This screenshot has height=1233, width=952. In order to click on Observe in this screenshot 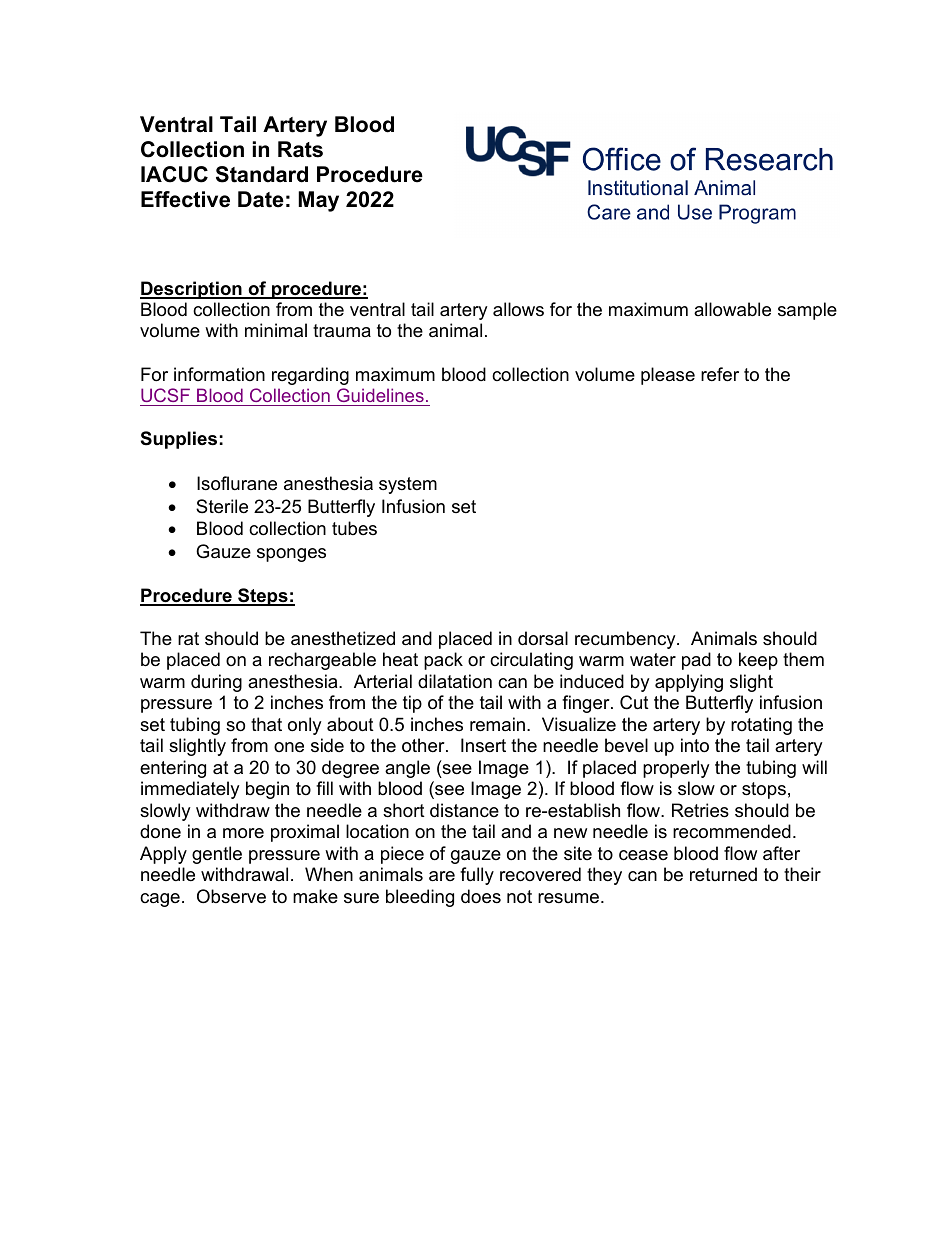, I will do `click(231, 896)`.
